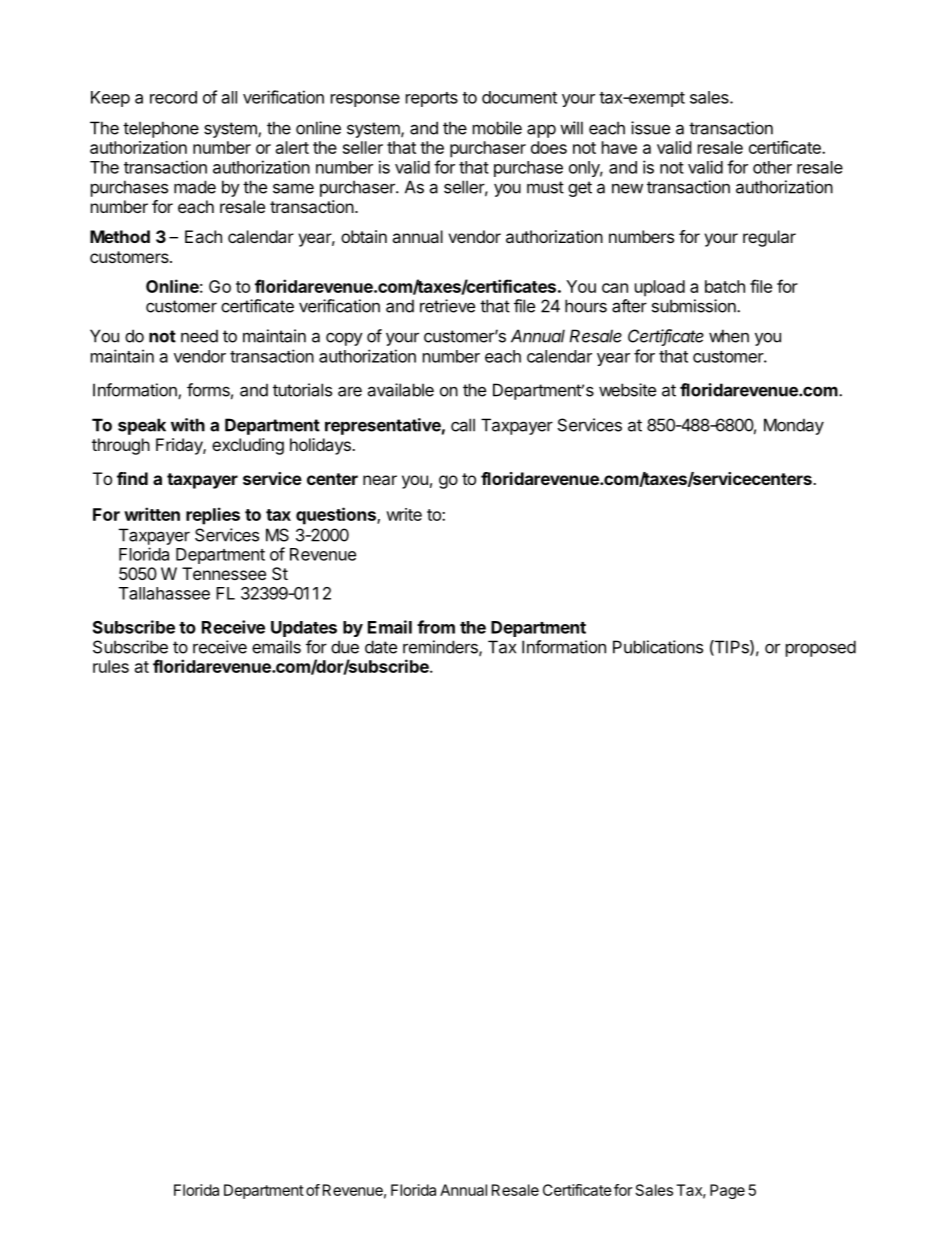  I want to click on telephone, so click(161, 129).
